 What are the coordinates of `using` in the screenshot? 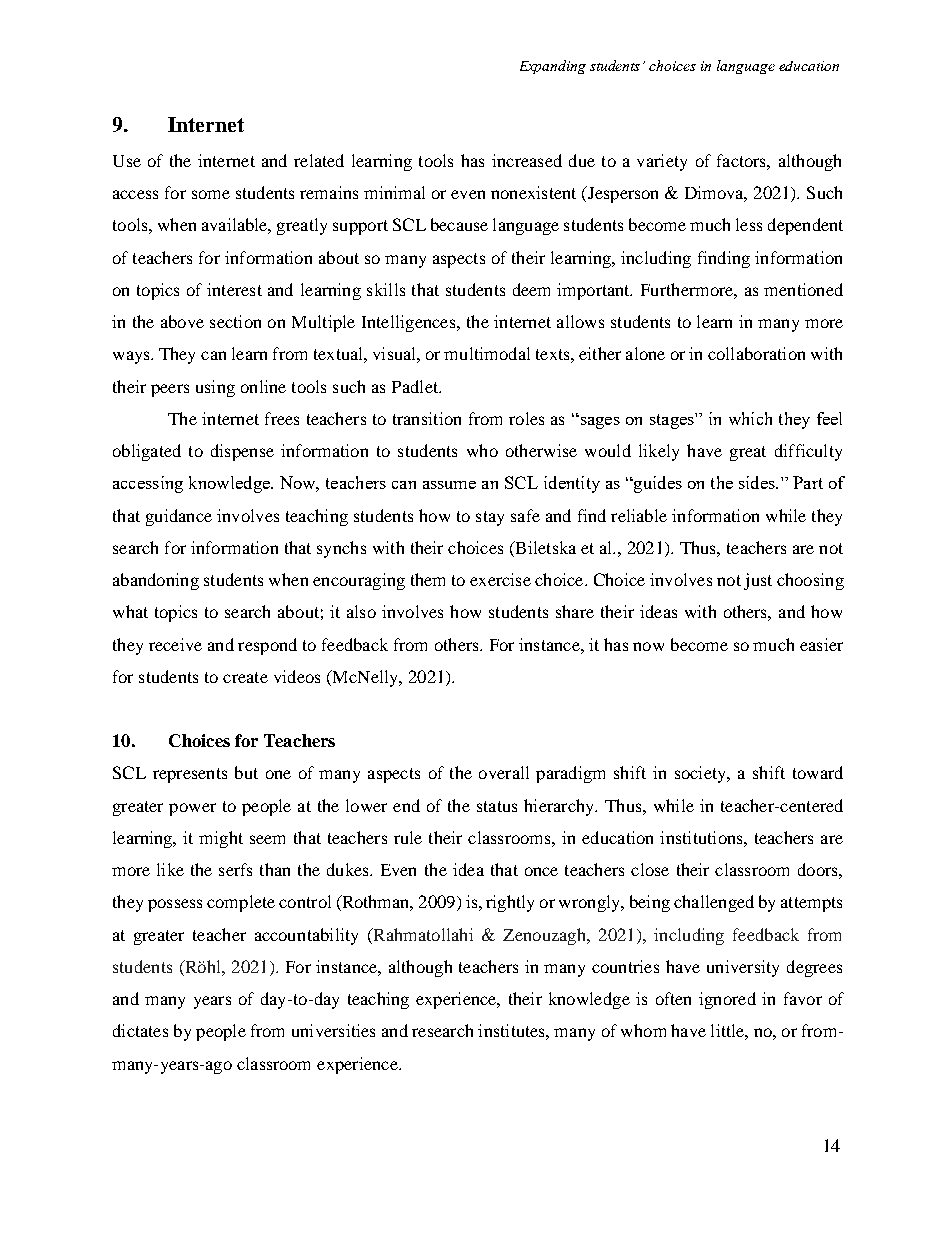 It's located at (215, 388).
